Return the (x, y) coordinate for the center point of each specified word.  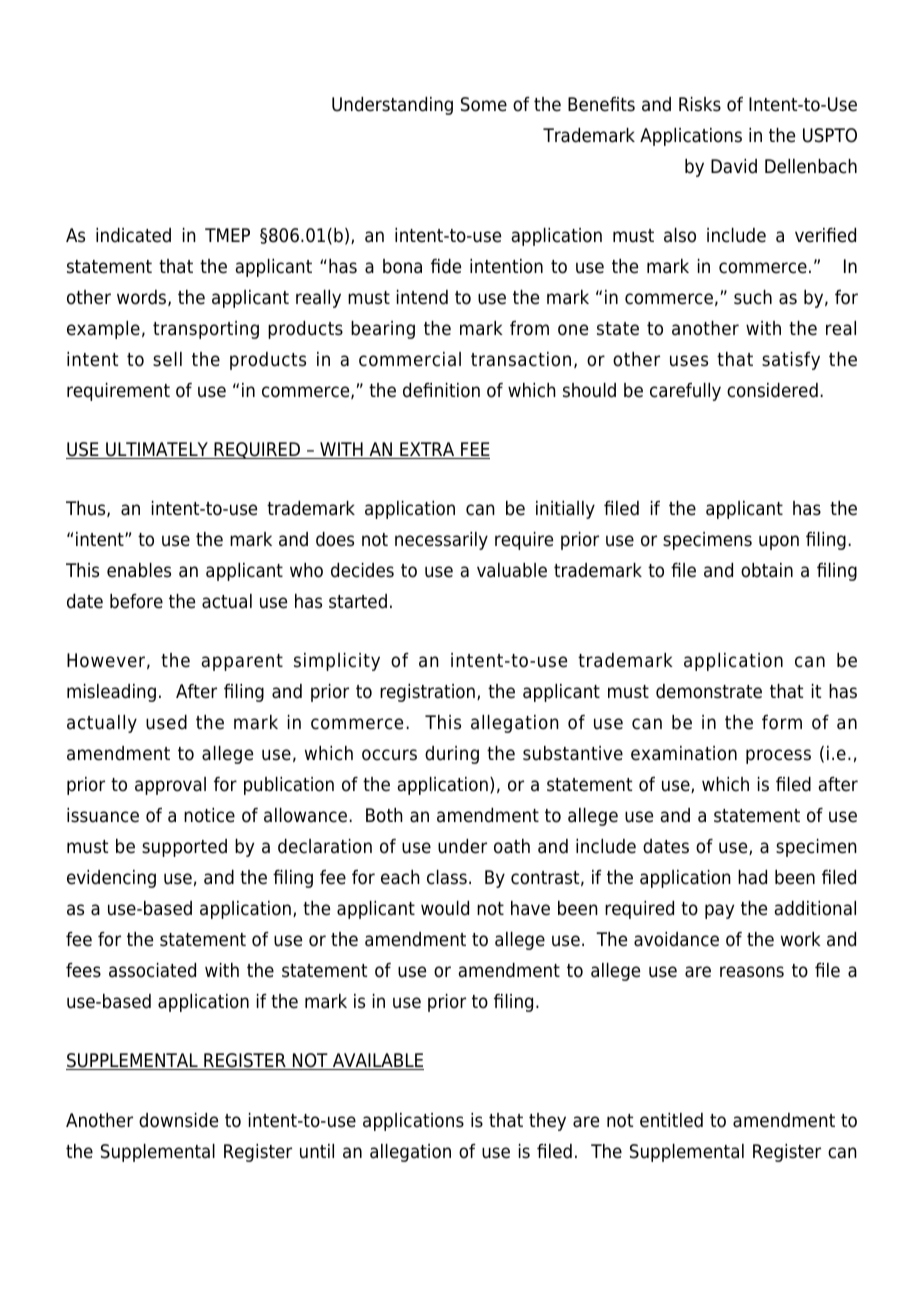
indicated (133, 235)
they (547, 1122)
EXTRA (427, 450)
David (734, 166)
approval (170, 786)
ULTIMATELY (157, 450)
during (452, 755)
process (778, 756)
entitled (671, 1120)
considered (772, 390)
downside (178, 1120)
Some (484, 104)
